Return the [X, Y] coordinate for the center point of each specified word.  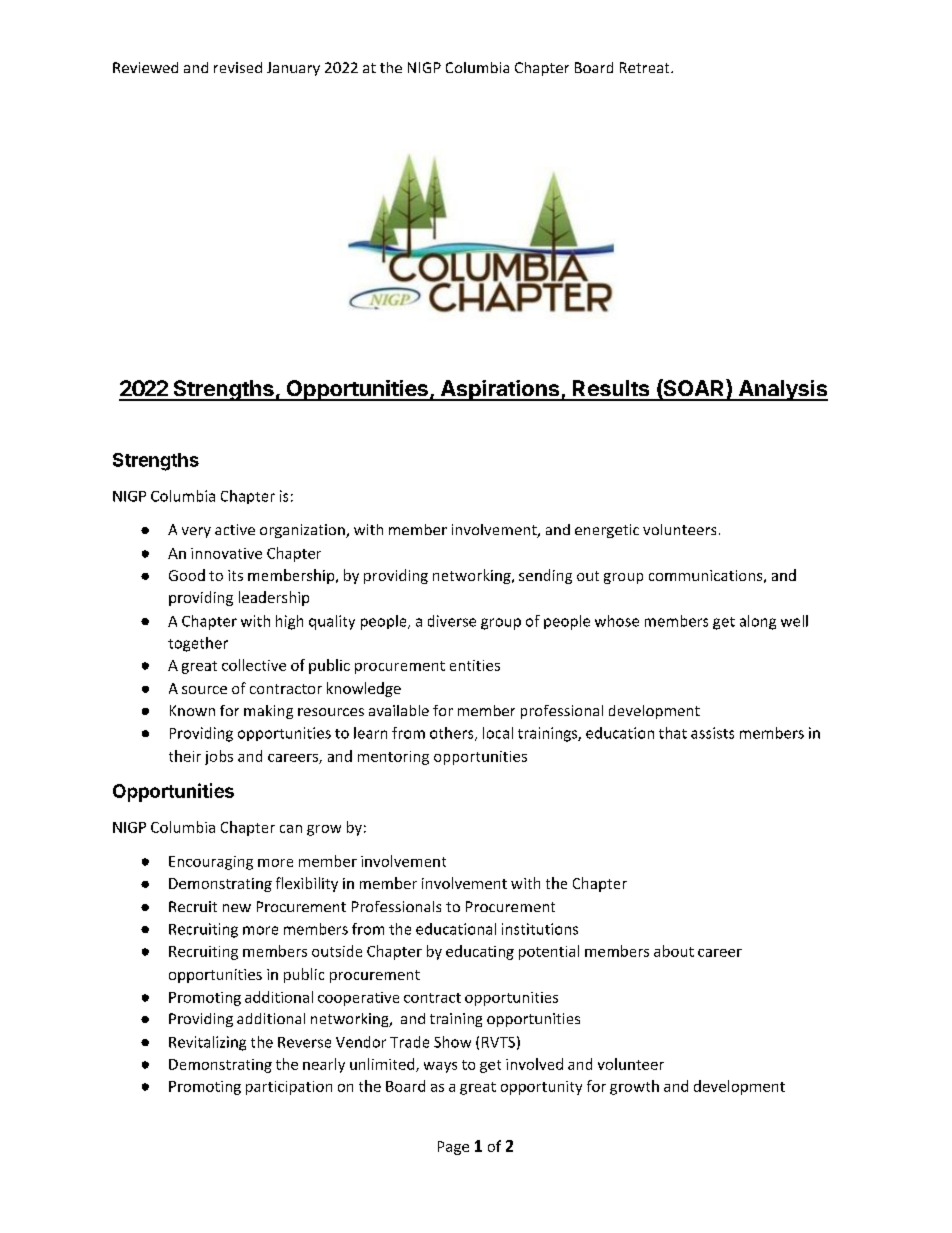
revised [238, 67]
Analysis [782, 390]
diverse [452, 621]
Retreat [646, 67]
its [235, 575]
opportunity [541, 1088]
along [758, 622]
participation [289, 1088]
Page [453, 1148]
